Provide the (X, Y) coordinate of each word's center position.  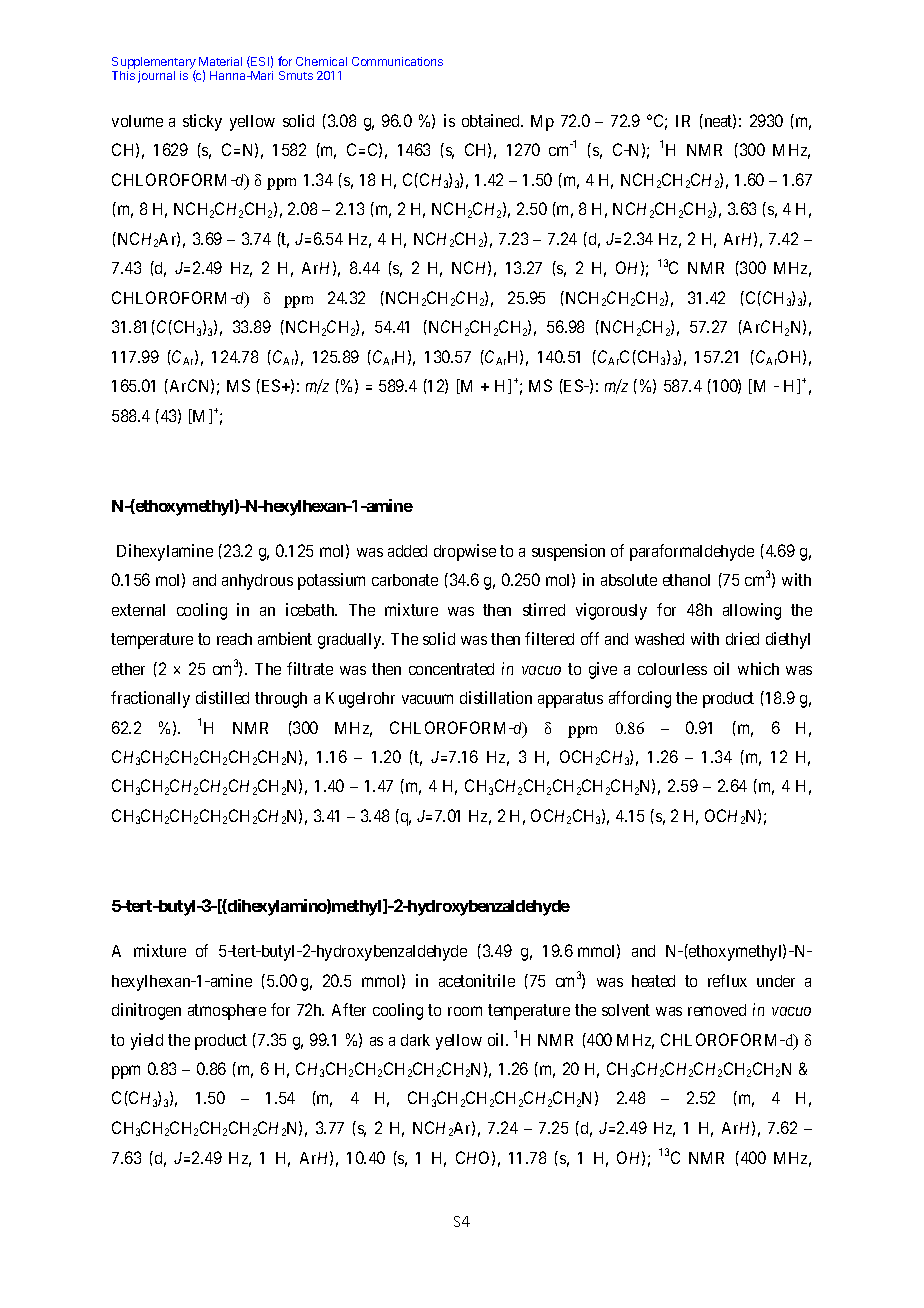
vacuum (427, 699)
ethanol (686, 580)
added (407, 551)
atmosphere (227, 1012)
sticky (202, 122)
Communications (397, 61)
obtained (492, 120)
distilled (222, 697)
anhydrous (257, 582)
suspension (568, 552)
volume (137, 121)
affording (640, 699)
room (465, 1011)
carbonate (405, 580)
